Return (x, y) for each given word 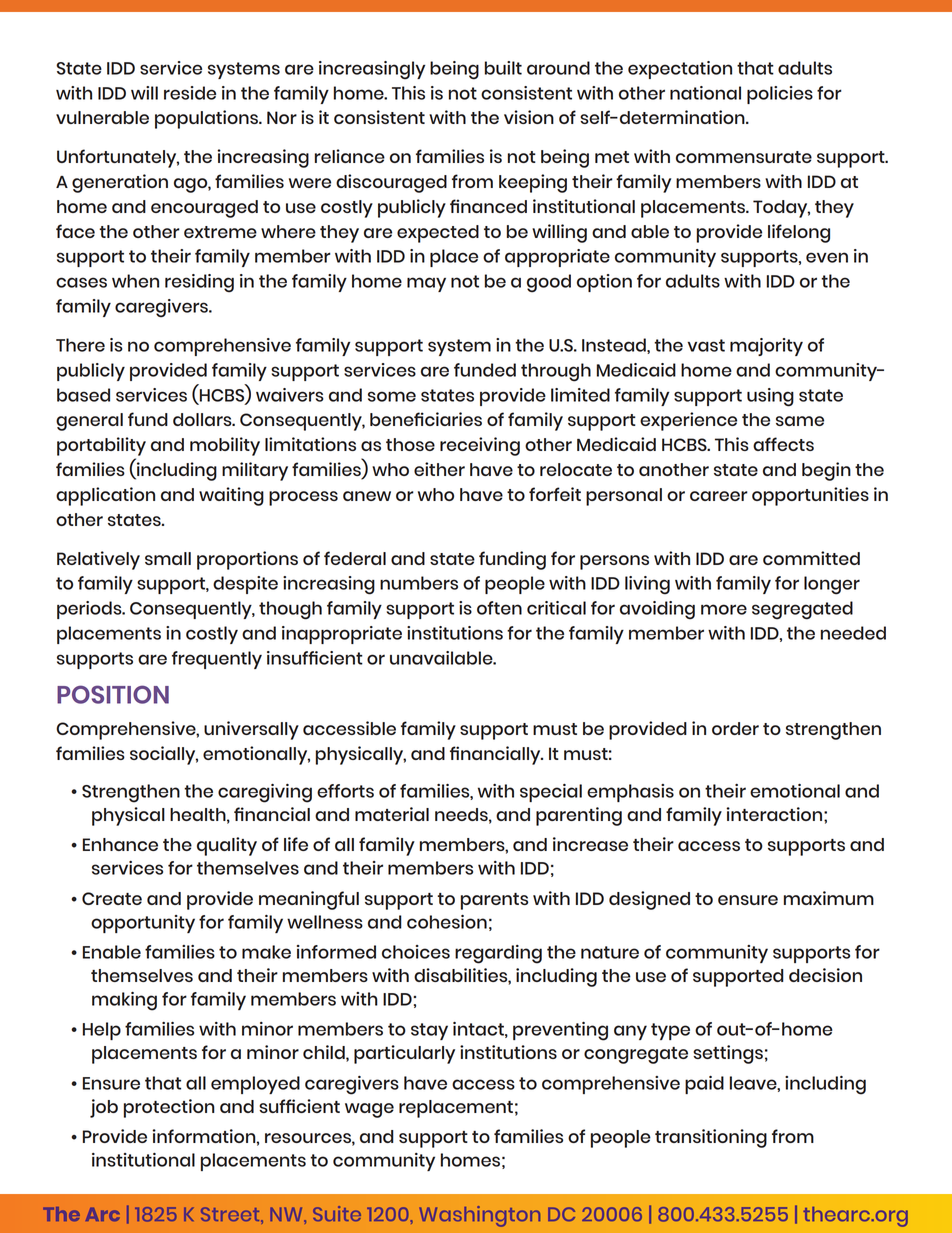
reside (190, 93)
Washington (480, 1216)
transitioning (711, 1138)
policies (780, 95)
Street (231, 1214)
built (503, 68)
